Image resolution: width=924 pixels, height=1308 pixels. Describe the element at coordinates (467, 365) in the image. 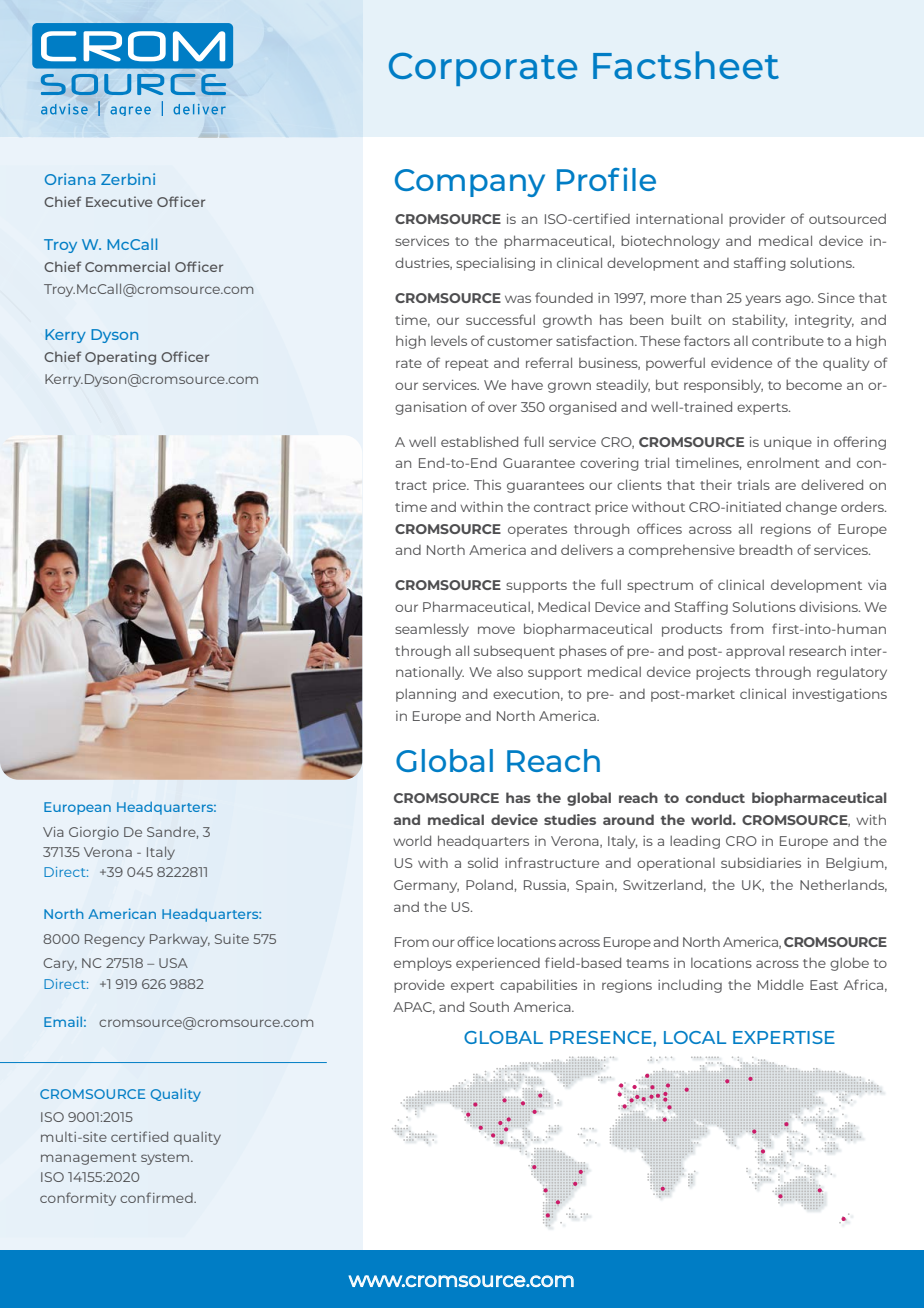

I see `repeat` at that location.
